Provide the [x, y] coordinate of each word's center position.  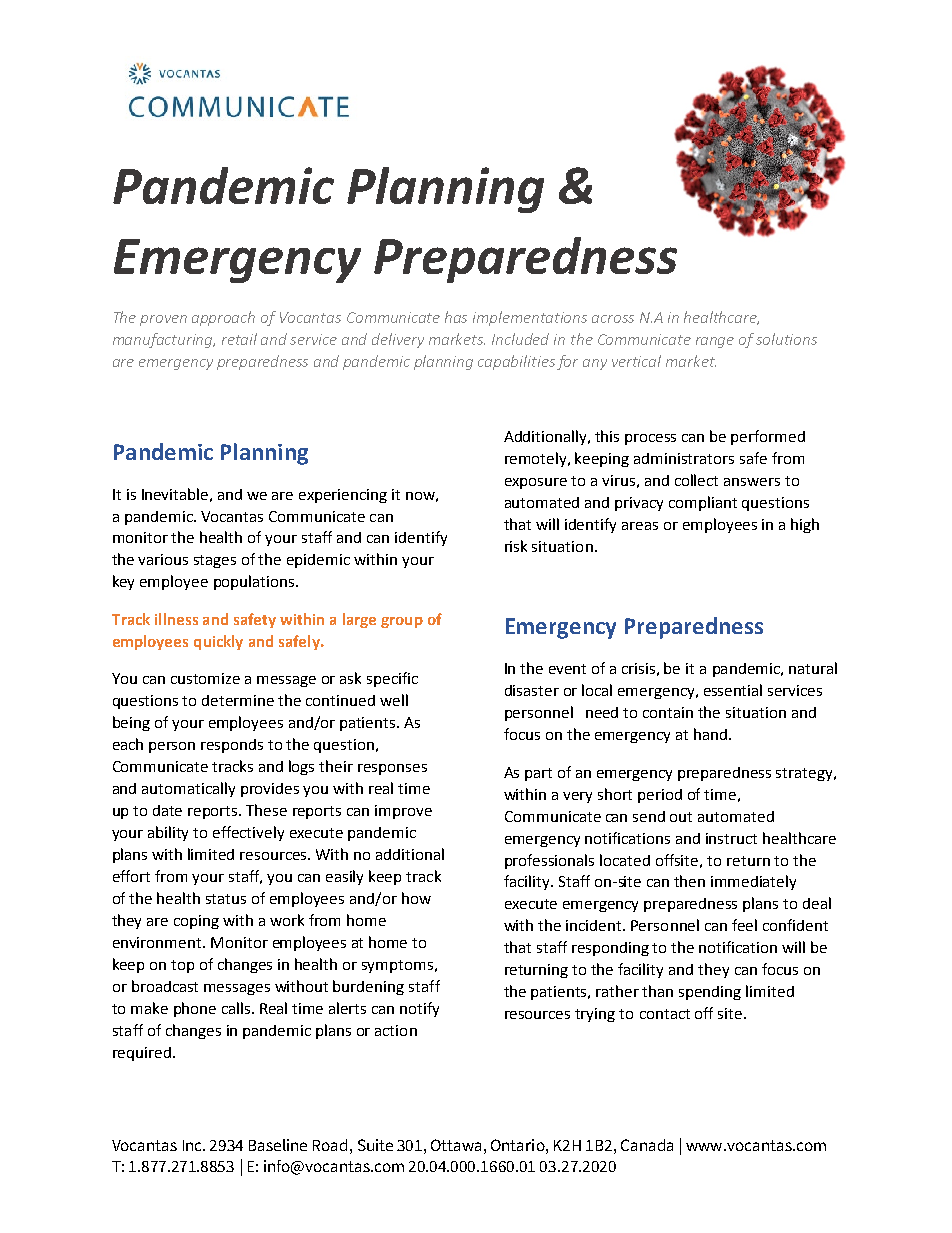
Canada [647, 1145]
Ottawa [456, 1145]
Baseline [278, 1145]
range [715, 342]
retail [239, 339]
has [456, 317]
